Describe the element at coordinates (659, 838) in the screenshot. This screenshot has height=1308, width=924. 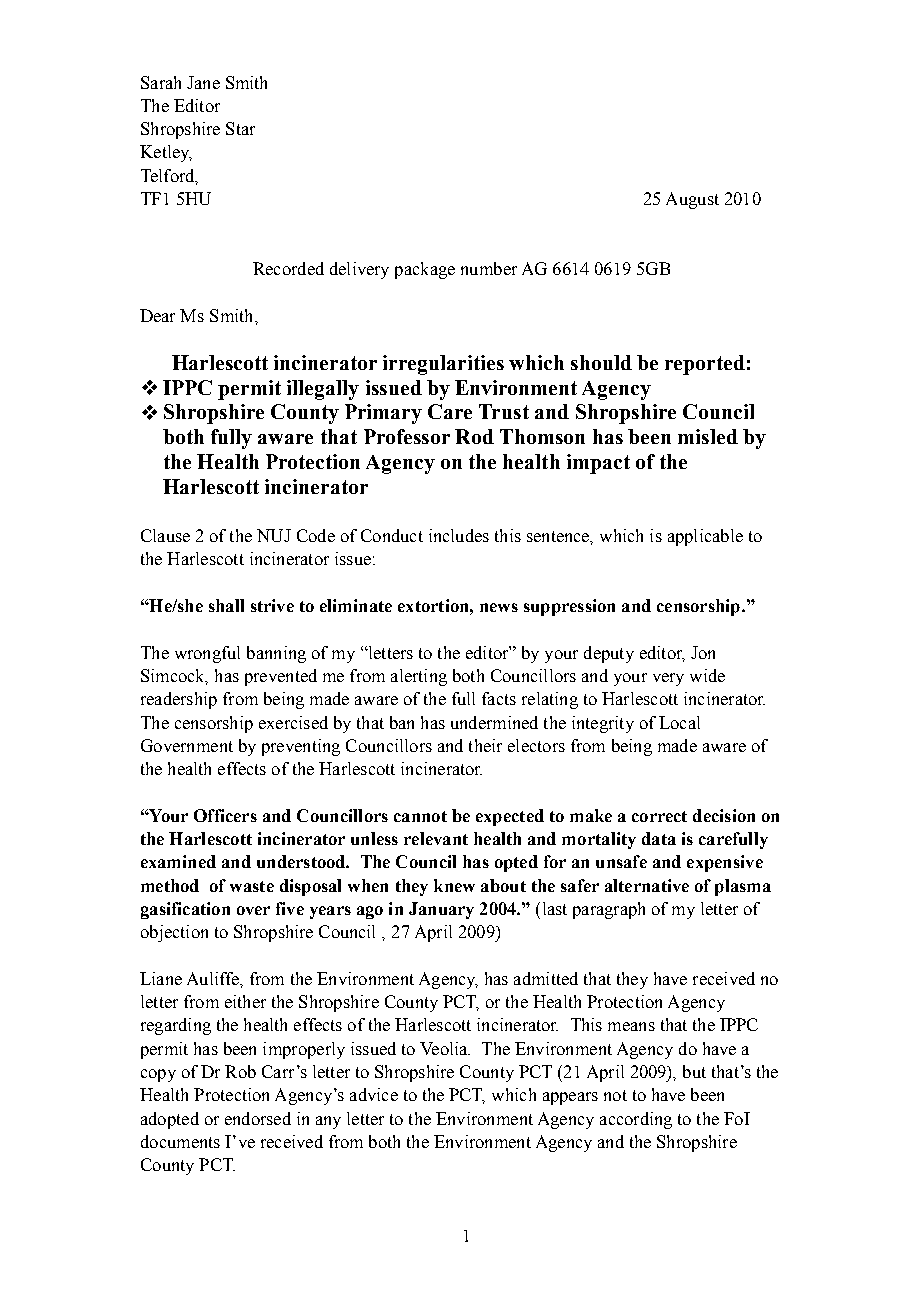
I see `data` at that location.
